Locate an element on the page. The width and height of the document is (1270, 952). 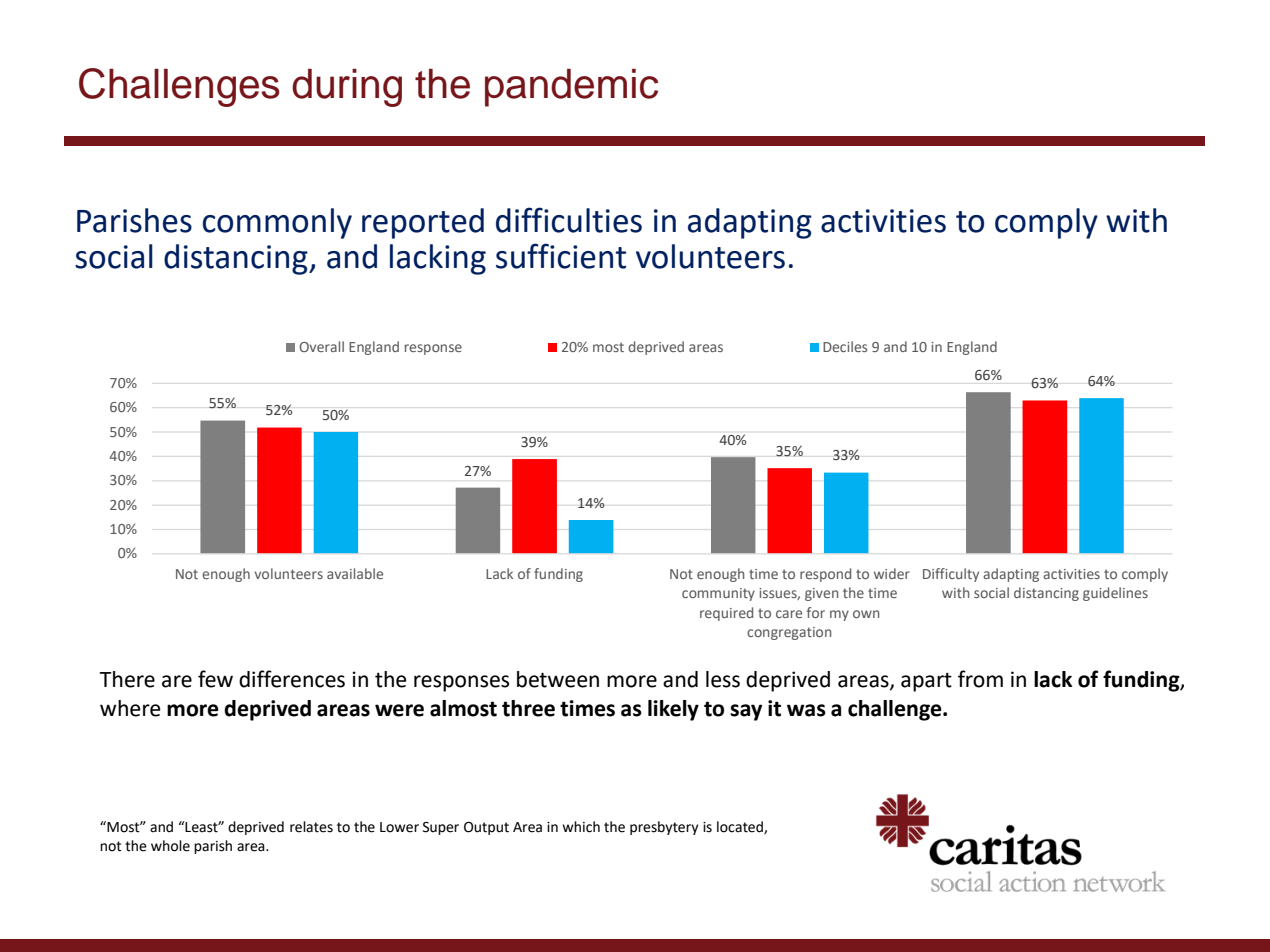
available is located at coordinates (355, 573).
